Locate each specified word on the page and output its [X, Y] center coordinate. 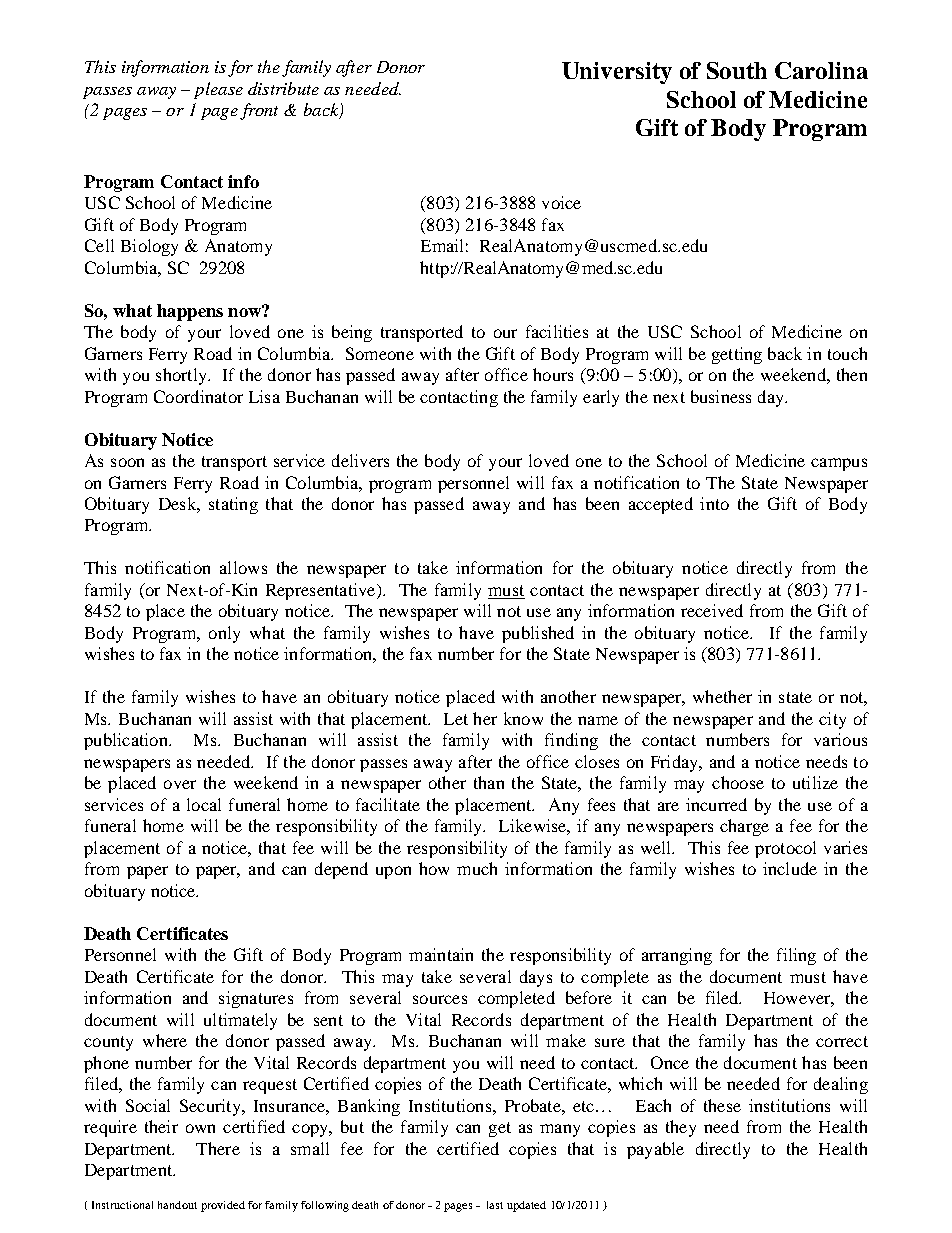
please [218, 90]
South [737, 70]
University [617, 73]
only [224, 634]
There [218, 1148]
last [495, 1205]
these [722, 1105]
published [538, 634]
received [712, 610]
